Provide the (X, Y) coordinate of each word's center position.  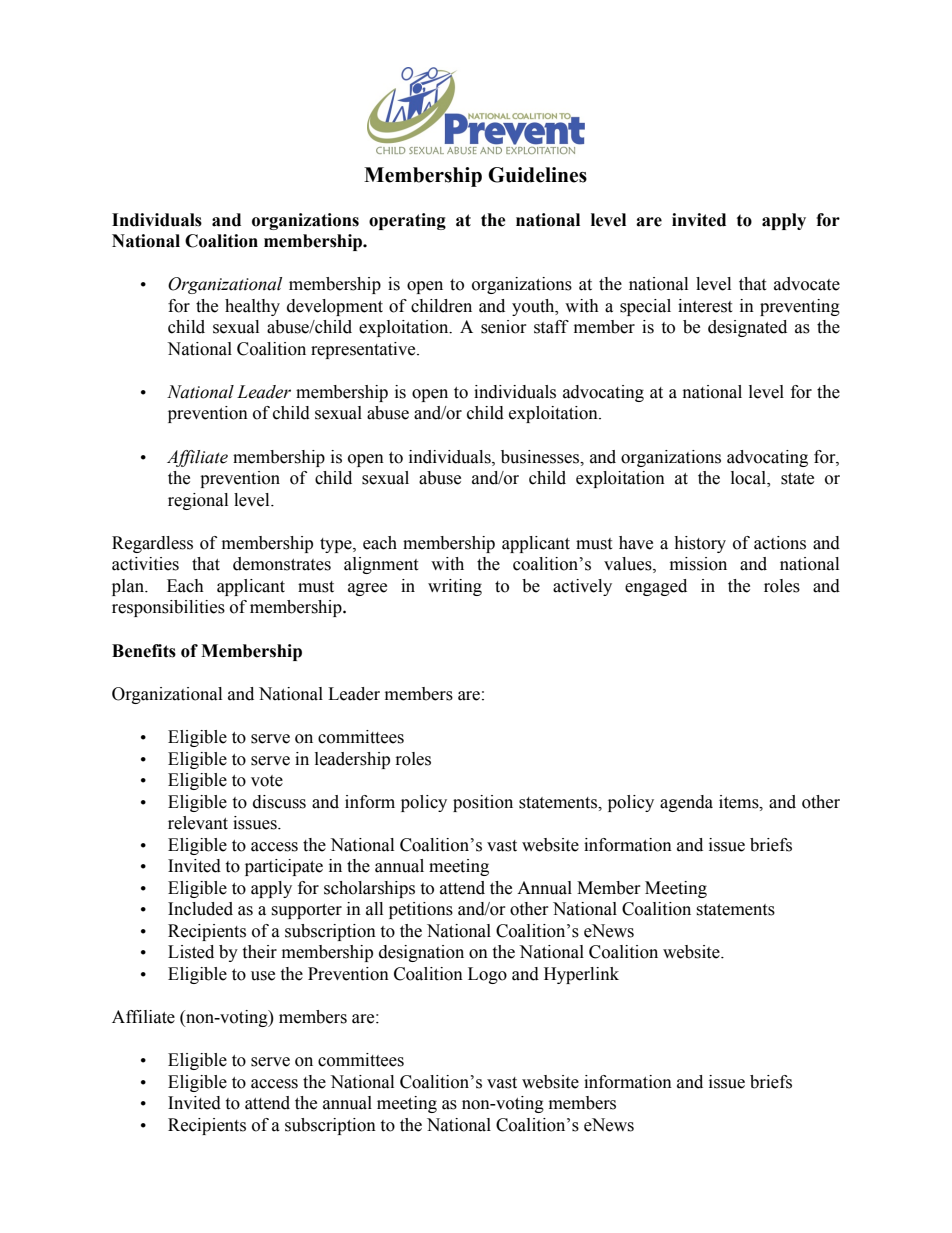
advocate (807, 284)
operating (407, 221)
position (483, 803)
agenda (686, 803)
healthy (252, 307)
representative (364, 350)
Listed (191, 952)
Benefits (144, 651)
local (749, 479)
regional (198, 501)
